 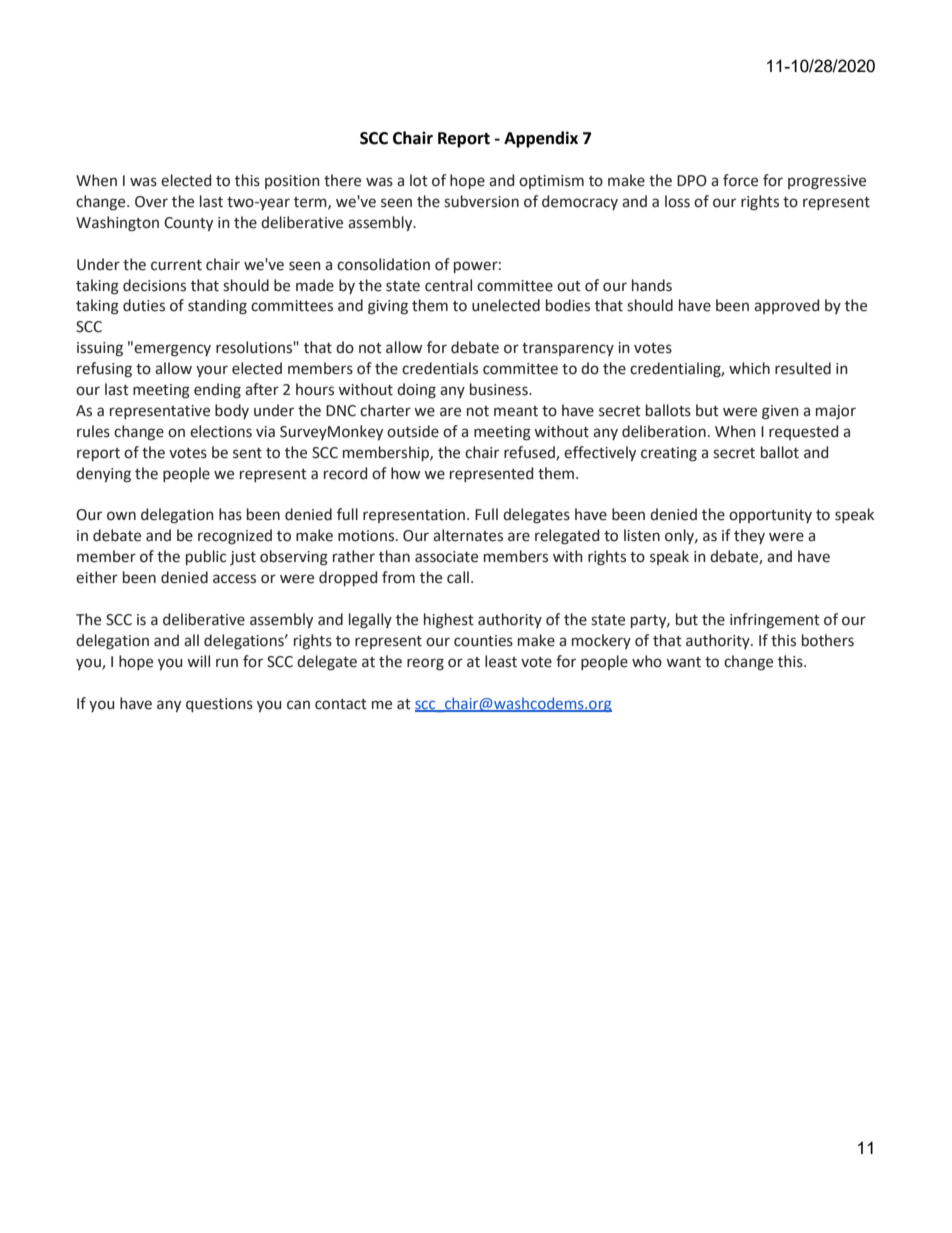 What do you see at coordinates (770, 516) in the page?
I see `opportunity` at bounding box center [770, 516].
